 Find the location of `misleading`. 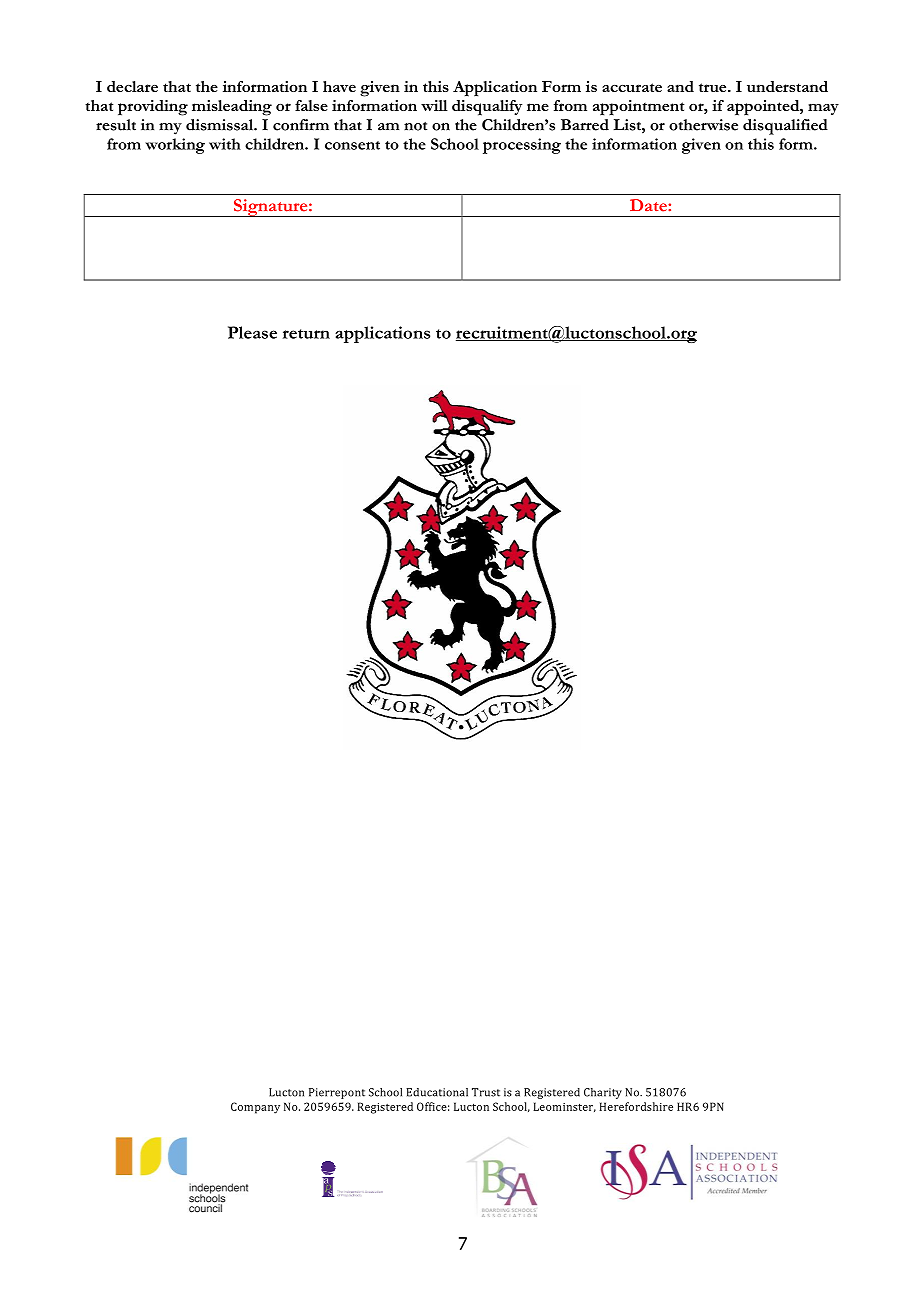

misleading is located at coordinates (232, 108).
